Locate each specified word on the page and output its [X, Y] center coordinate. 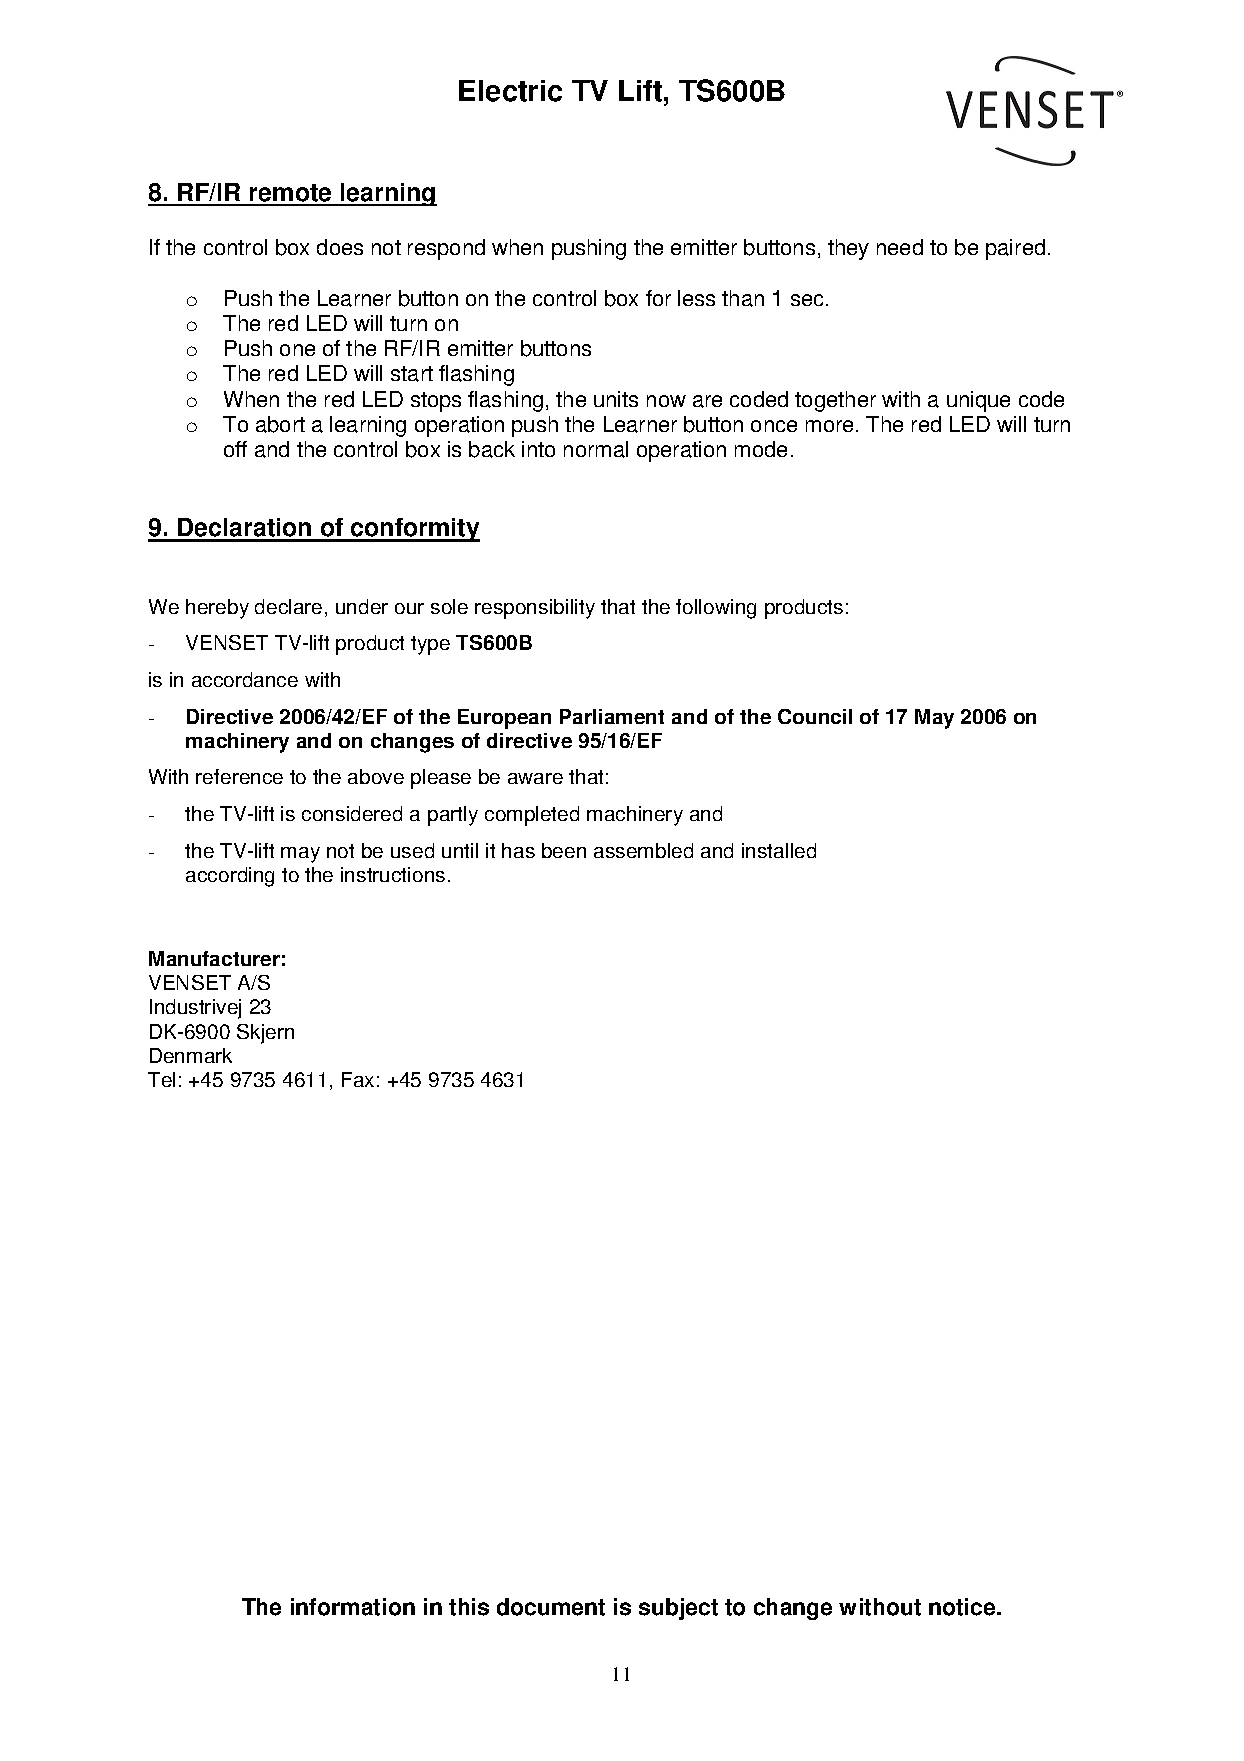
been [564, 850]
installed [779, 850]
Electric [510, 91]
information [353, 1607]
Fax [358, 1079]
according [230, 877]
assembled [643, 850]
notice [963, 1607]
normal [596, 449]
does [340, 247]
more [829, 426]
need [900, 247]
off [235, 449]
